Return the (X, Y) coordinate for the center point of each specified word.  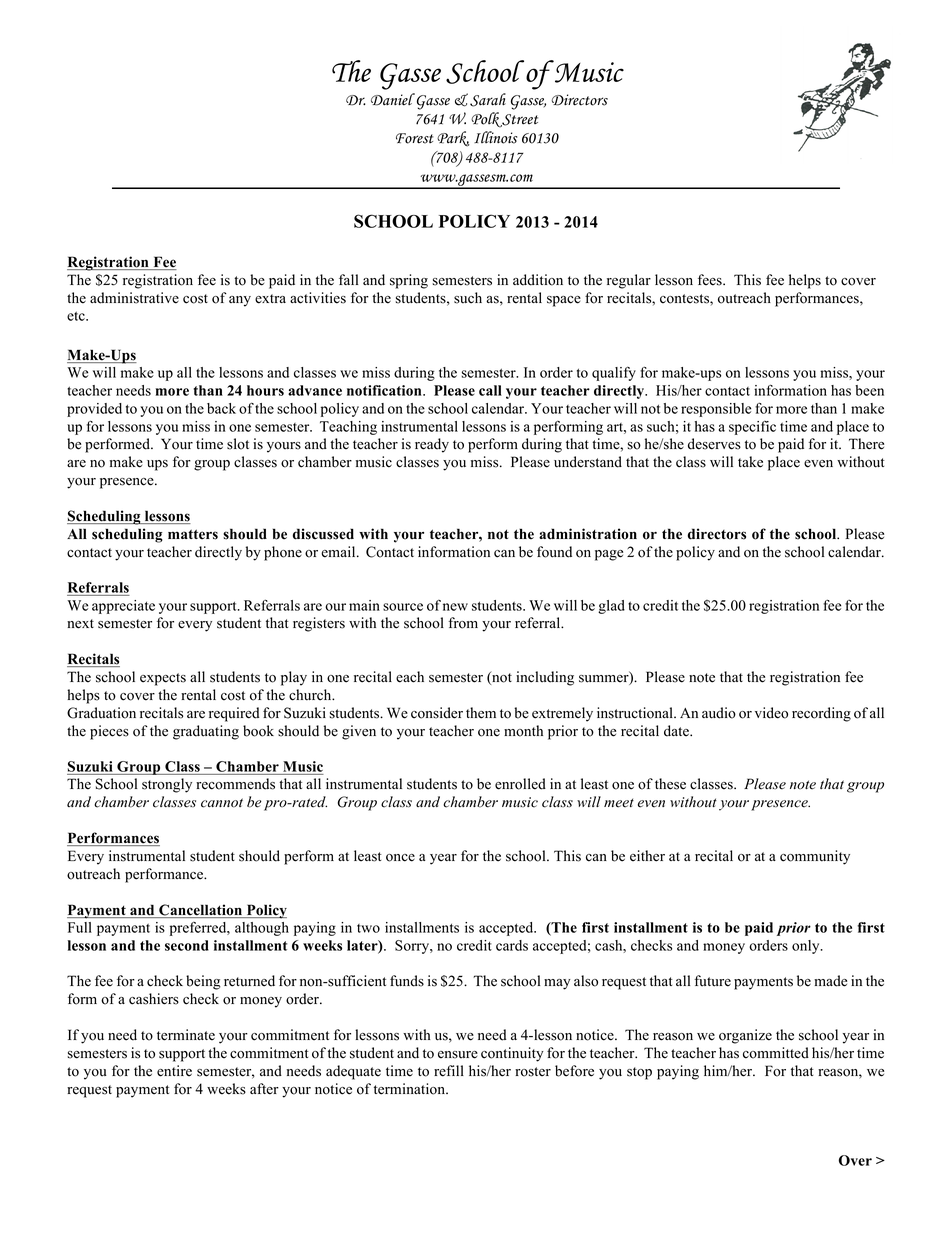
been (869, 390)
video (771, 713)
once (400, 858)
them (481, 713)
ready (432, 445)
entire (174, 1071)
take (750, 462)
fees (711, 280)
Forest (414, 138)
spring (409, 281)
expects (163, 679)
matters (193, 534)
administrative (134, 298)
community (815, 857)
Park (453, 139)
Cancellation (200, 911)
